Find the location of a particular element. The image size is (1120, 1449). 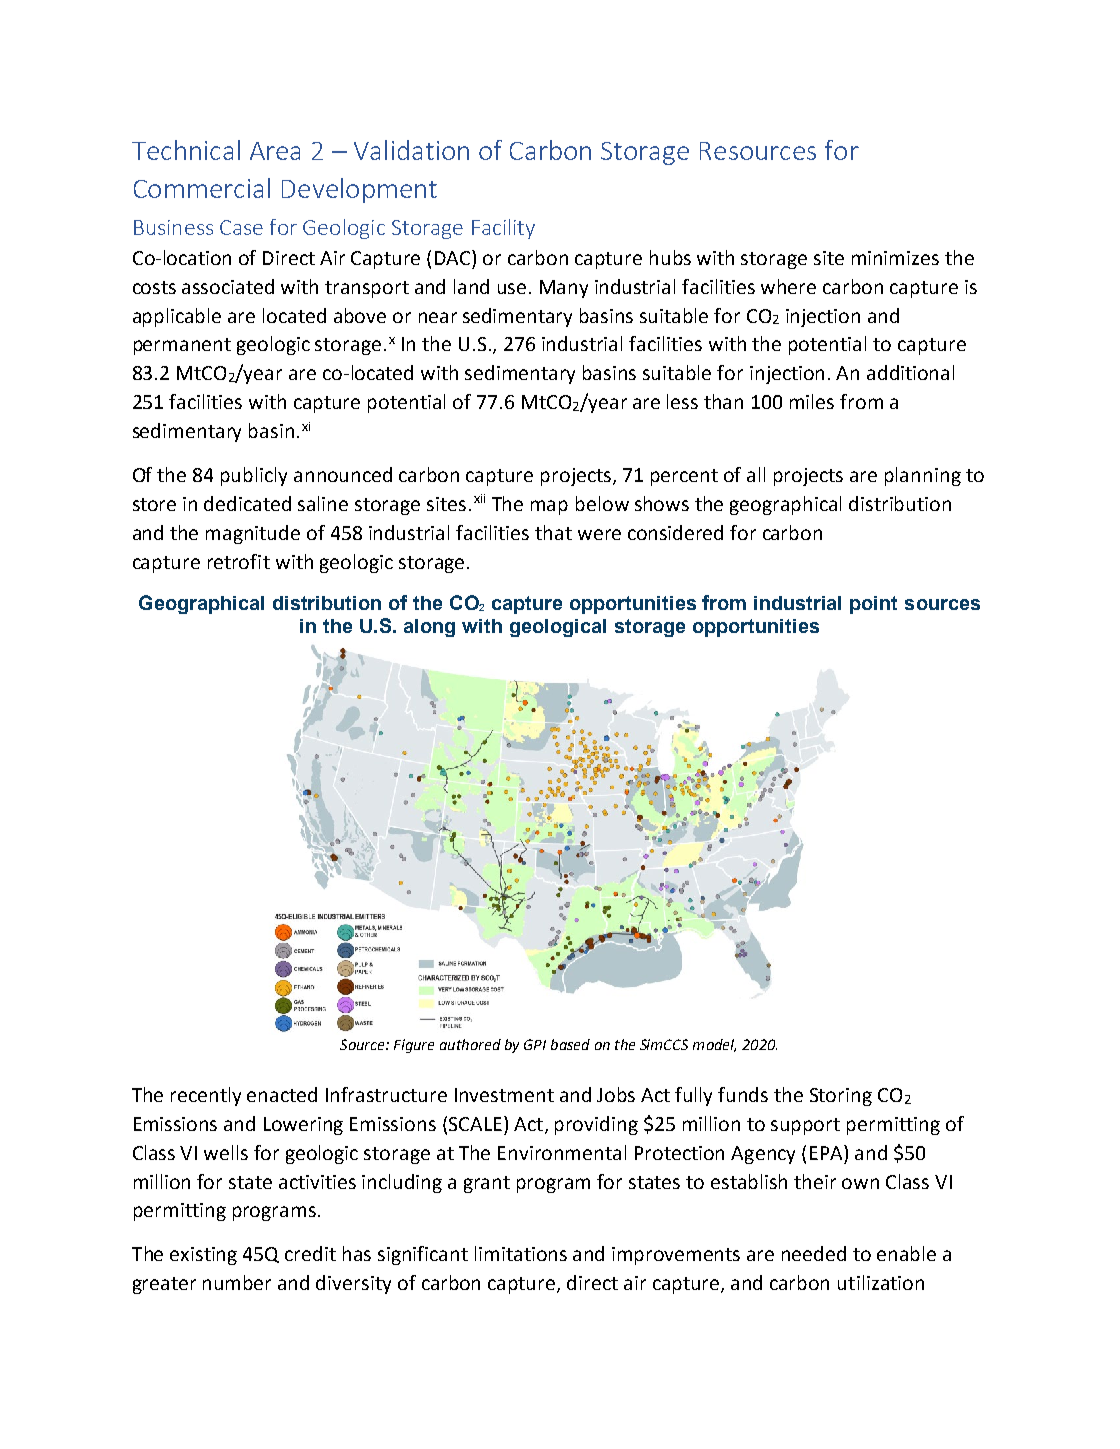

Facility is located at coordinates (503, 229).
